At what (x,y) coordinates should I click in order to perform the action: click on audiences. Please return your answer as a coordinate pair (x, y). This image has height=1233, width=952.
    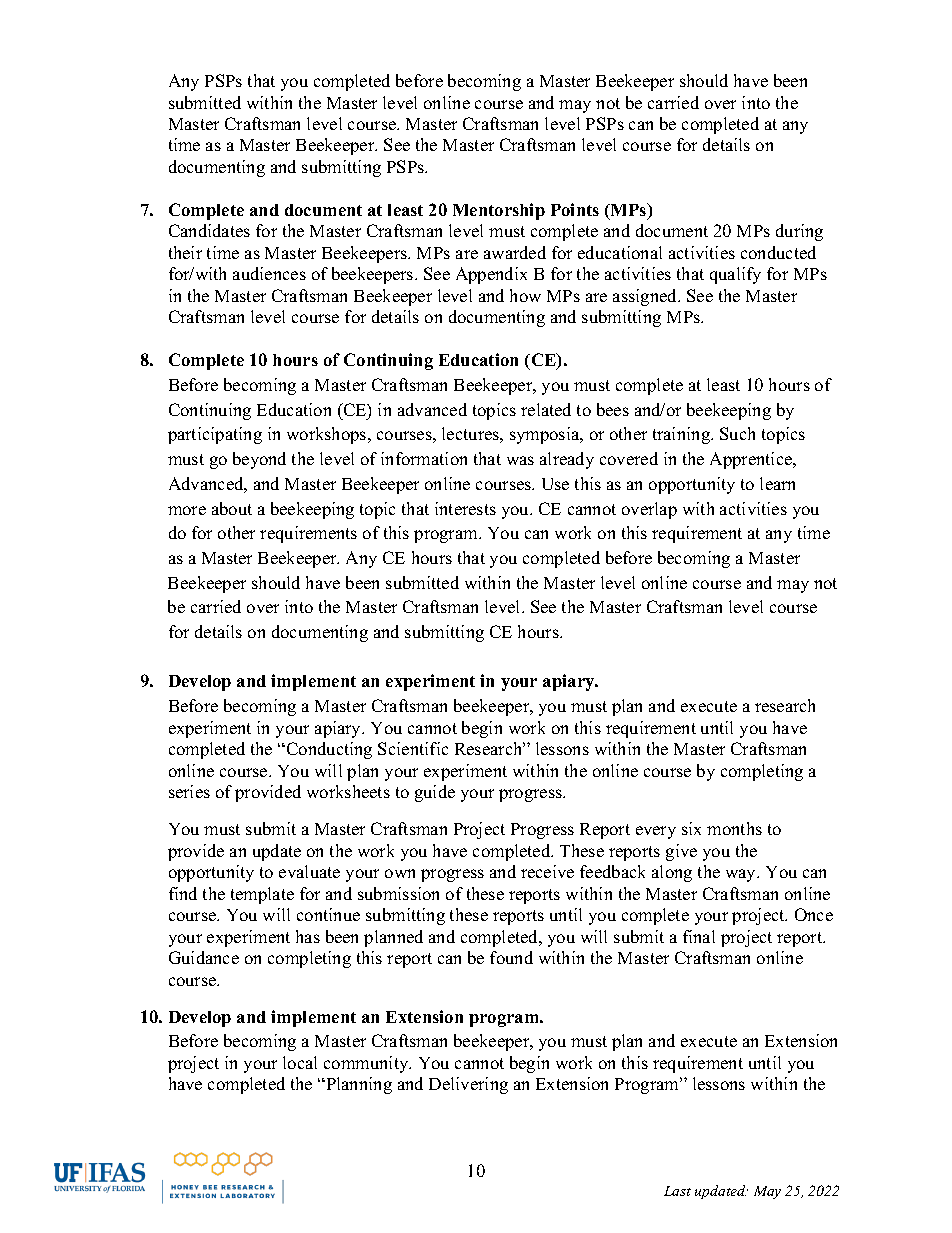
    Looking at the image, I should click on (269, 273).
